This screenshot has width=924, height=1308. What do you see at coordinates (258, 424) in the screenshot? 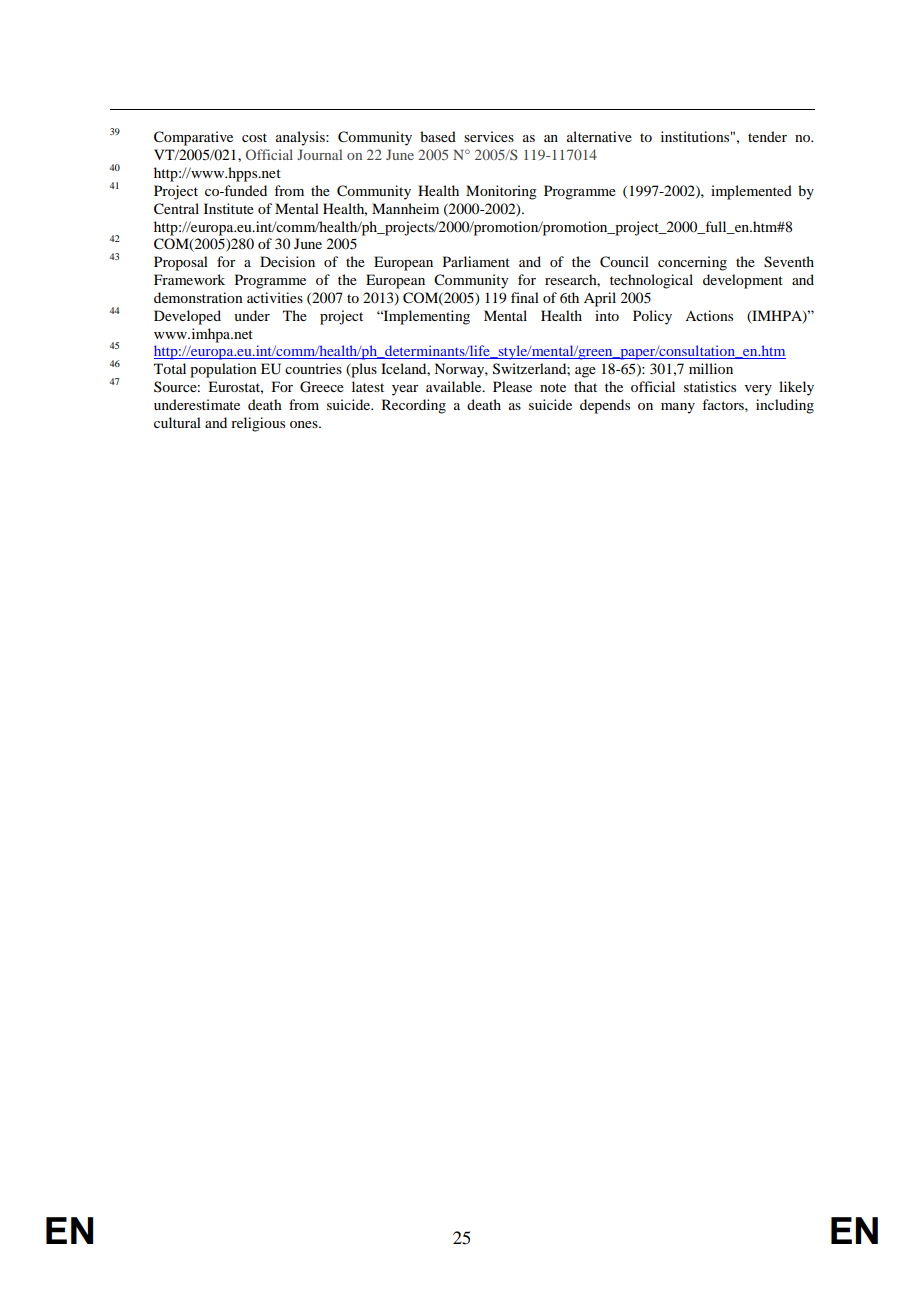
I see `religious` at bounding box center [258, 424].
